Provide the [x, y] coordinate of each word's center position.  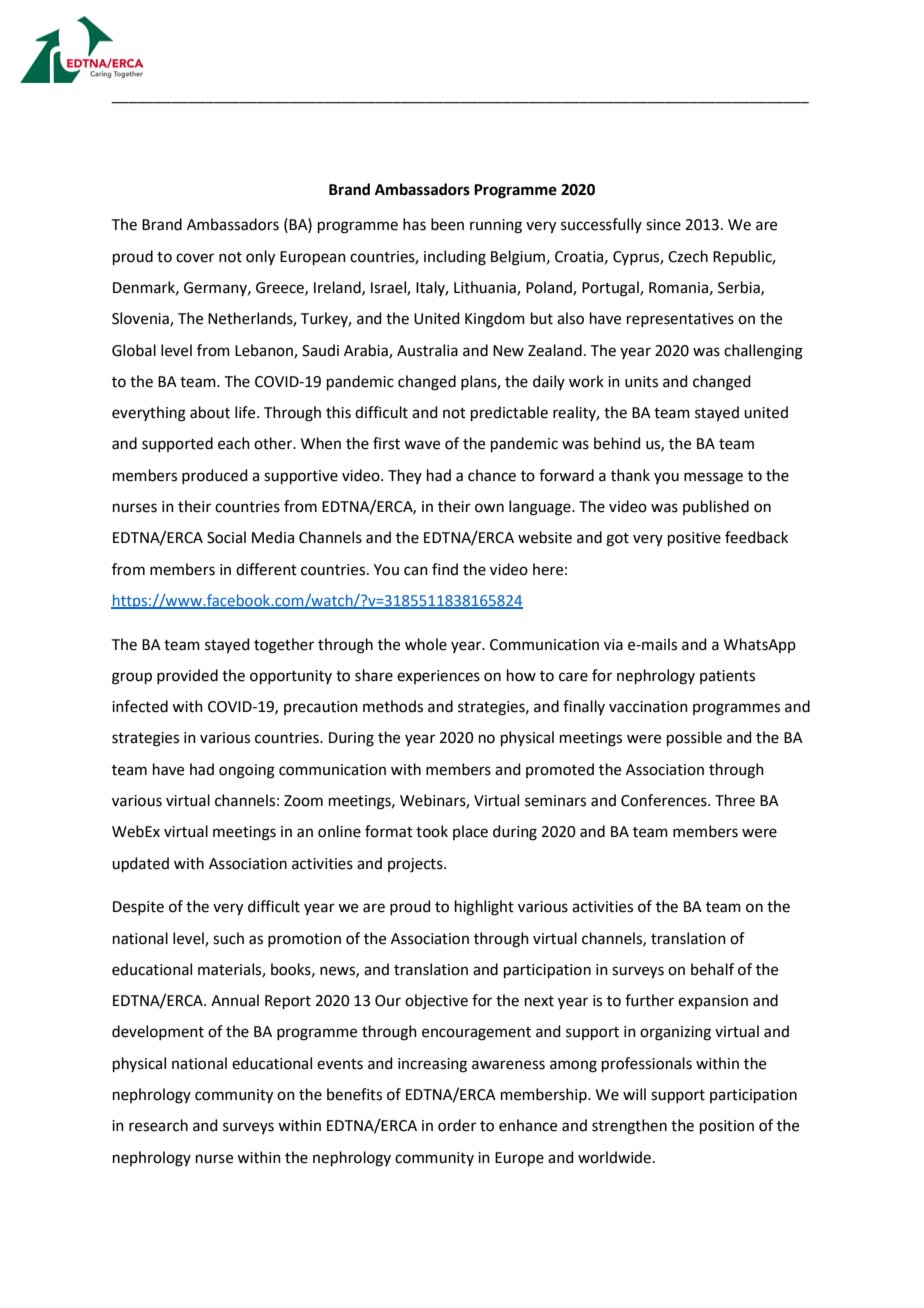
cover [195, 258]
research [158, 1125]
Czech [688, 256]
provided [187, 676]
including [455, 258]
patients [727, 677]
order [457, 1125]
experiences [438, 677]
